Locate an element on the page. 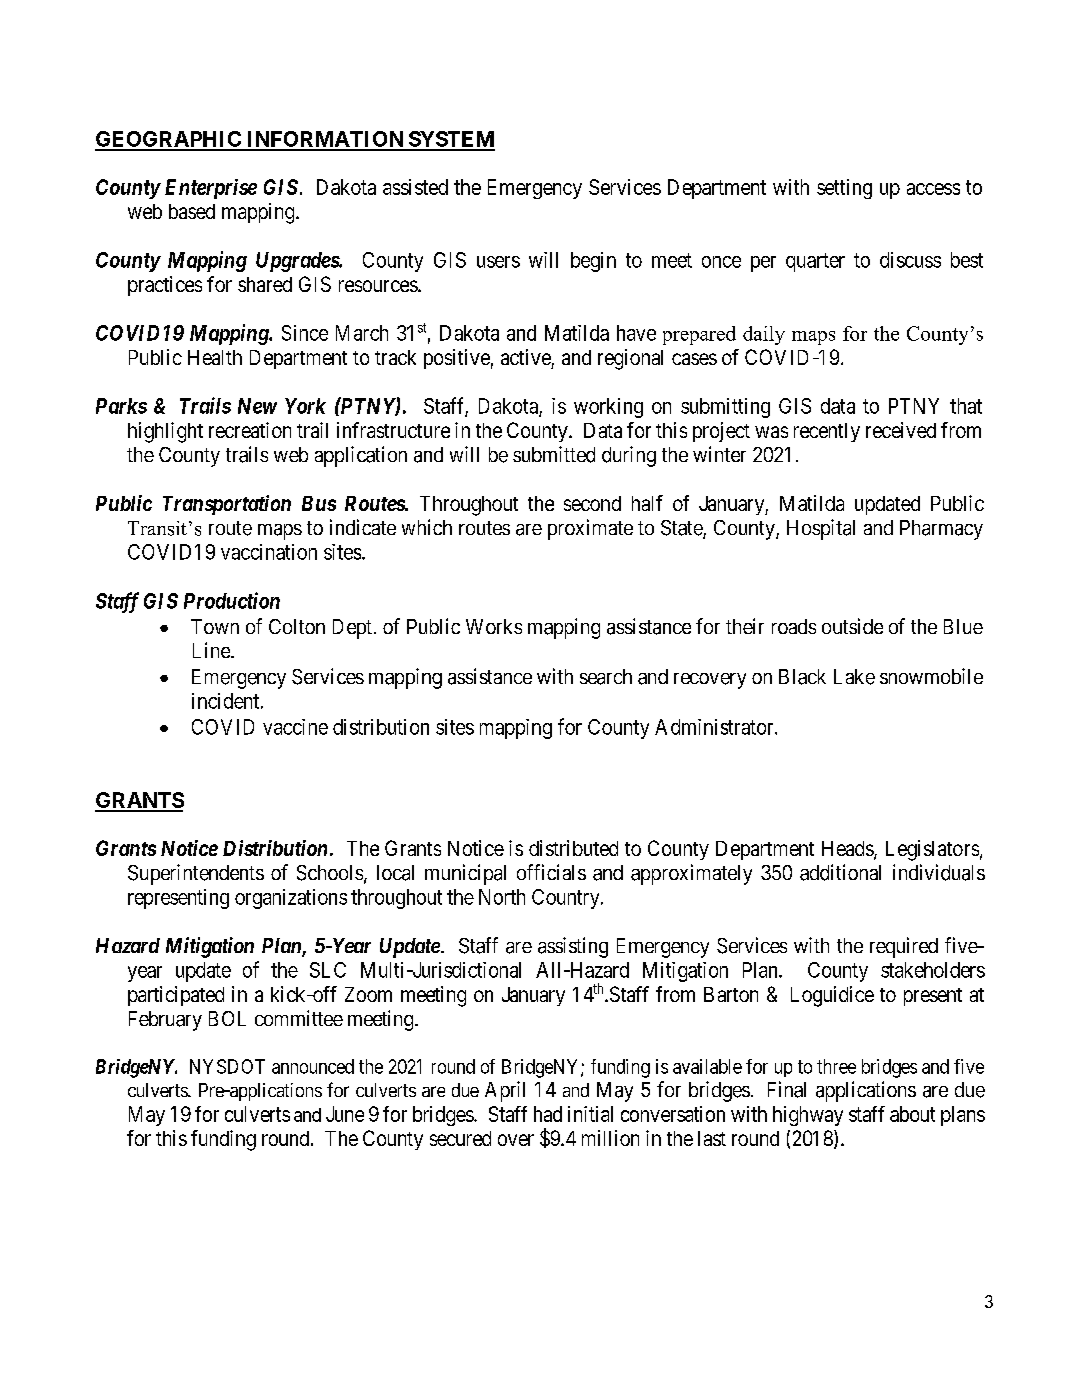 This document has width=1079, height=1396. begin is located at coordinates (593, 262).
